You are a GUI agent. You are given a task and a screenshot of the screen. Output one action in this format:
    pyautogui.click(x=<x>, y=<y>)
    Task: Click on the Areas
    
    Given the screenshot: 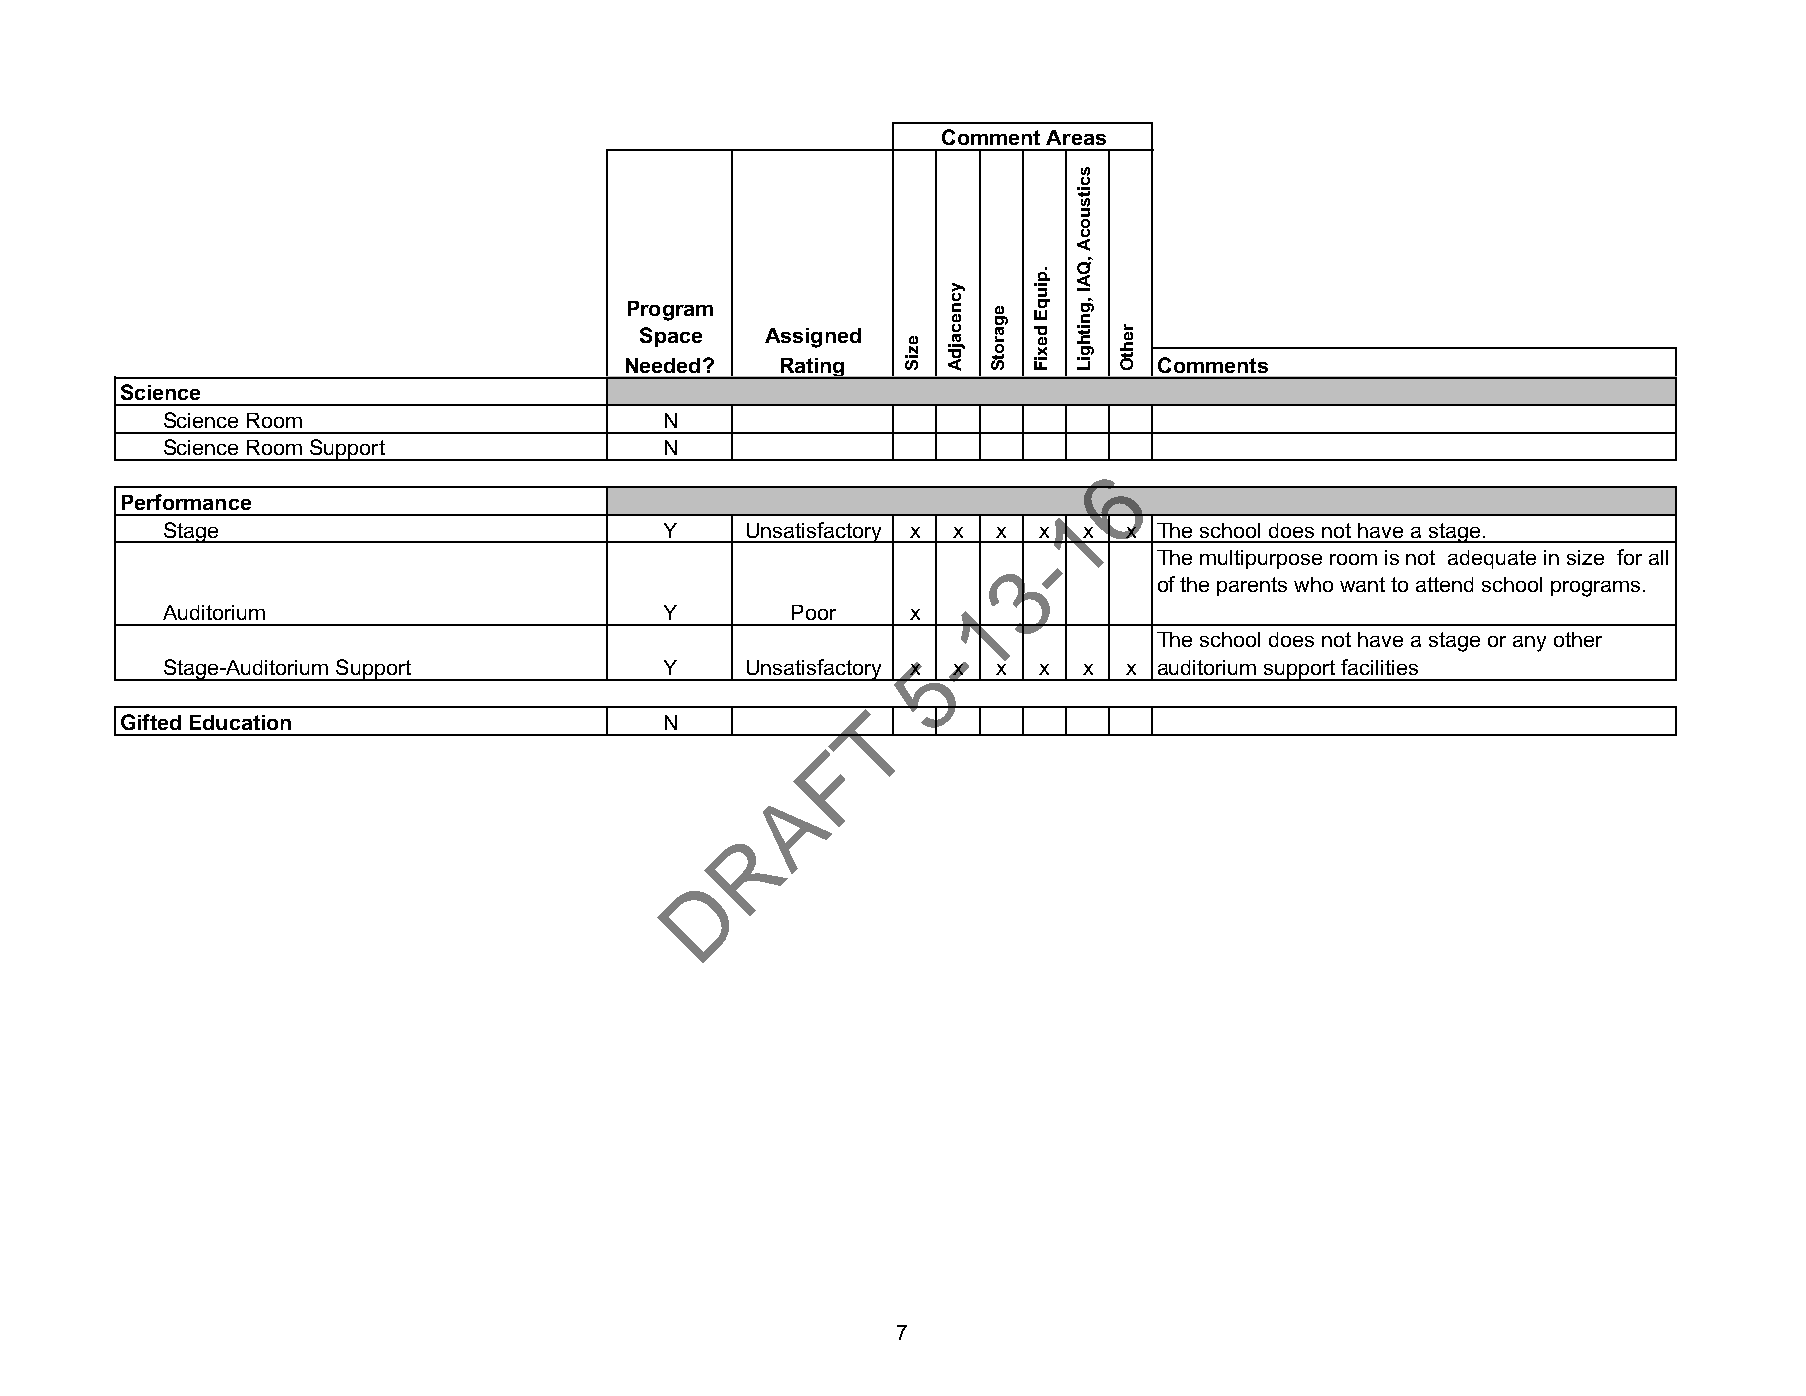 What is the action you would take?
    pyautogui.click(x=1076, y=137)
